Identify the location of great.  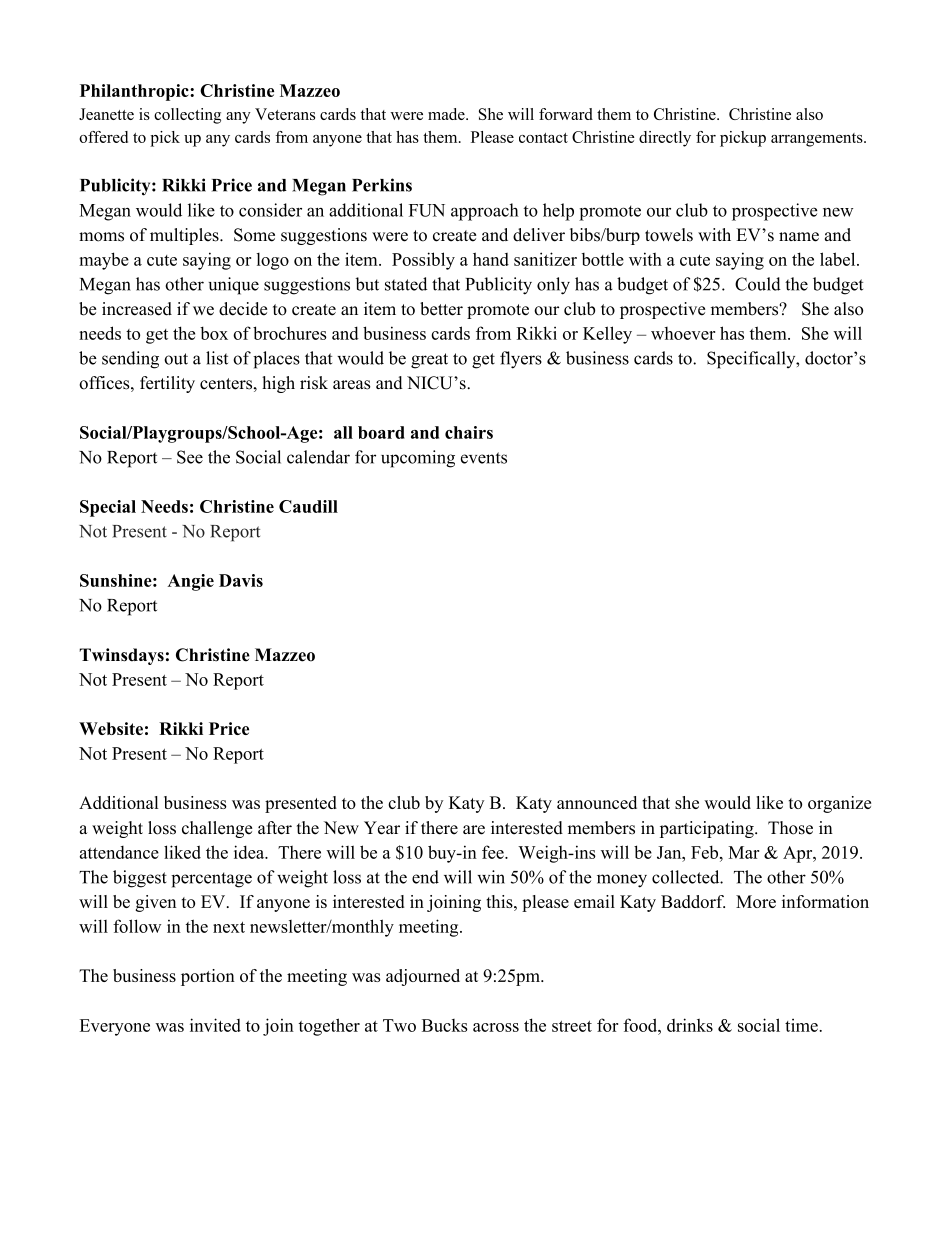
(429, 361).
